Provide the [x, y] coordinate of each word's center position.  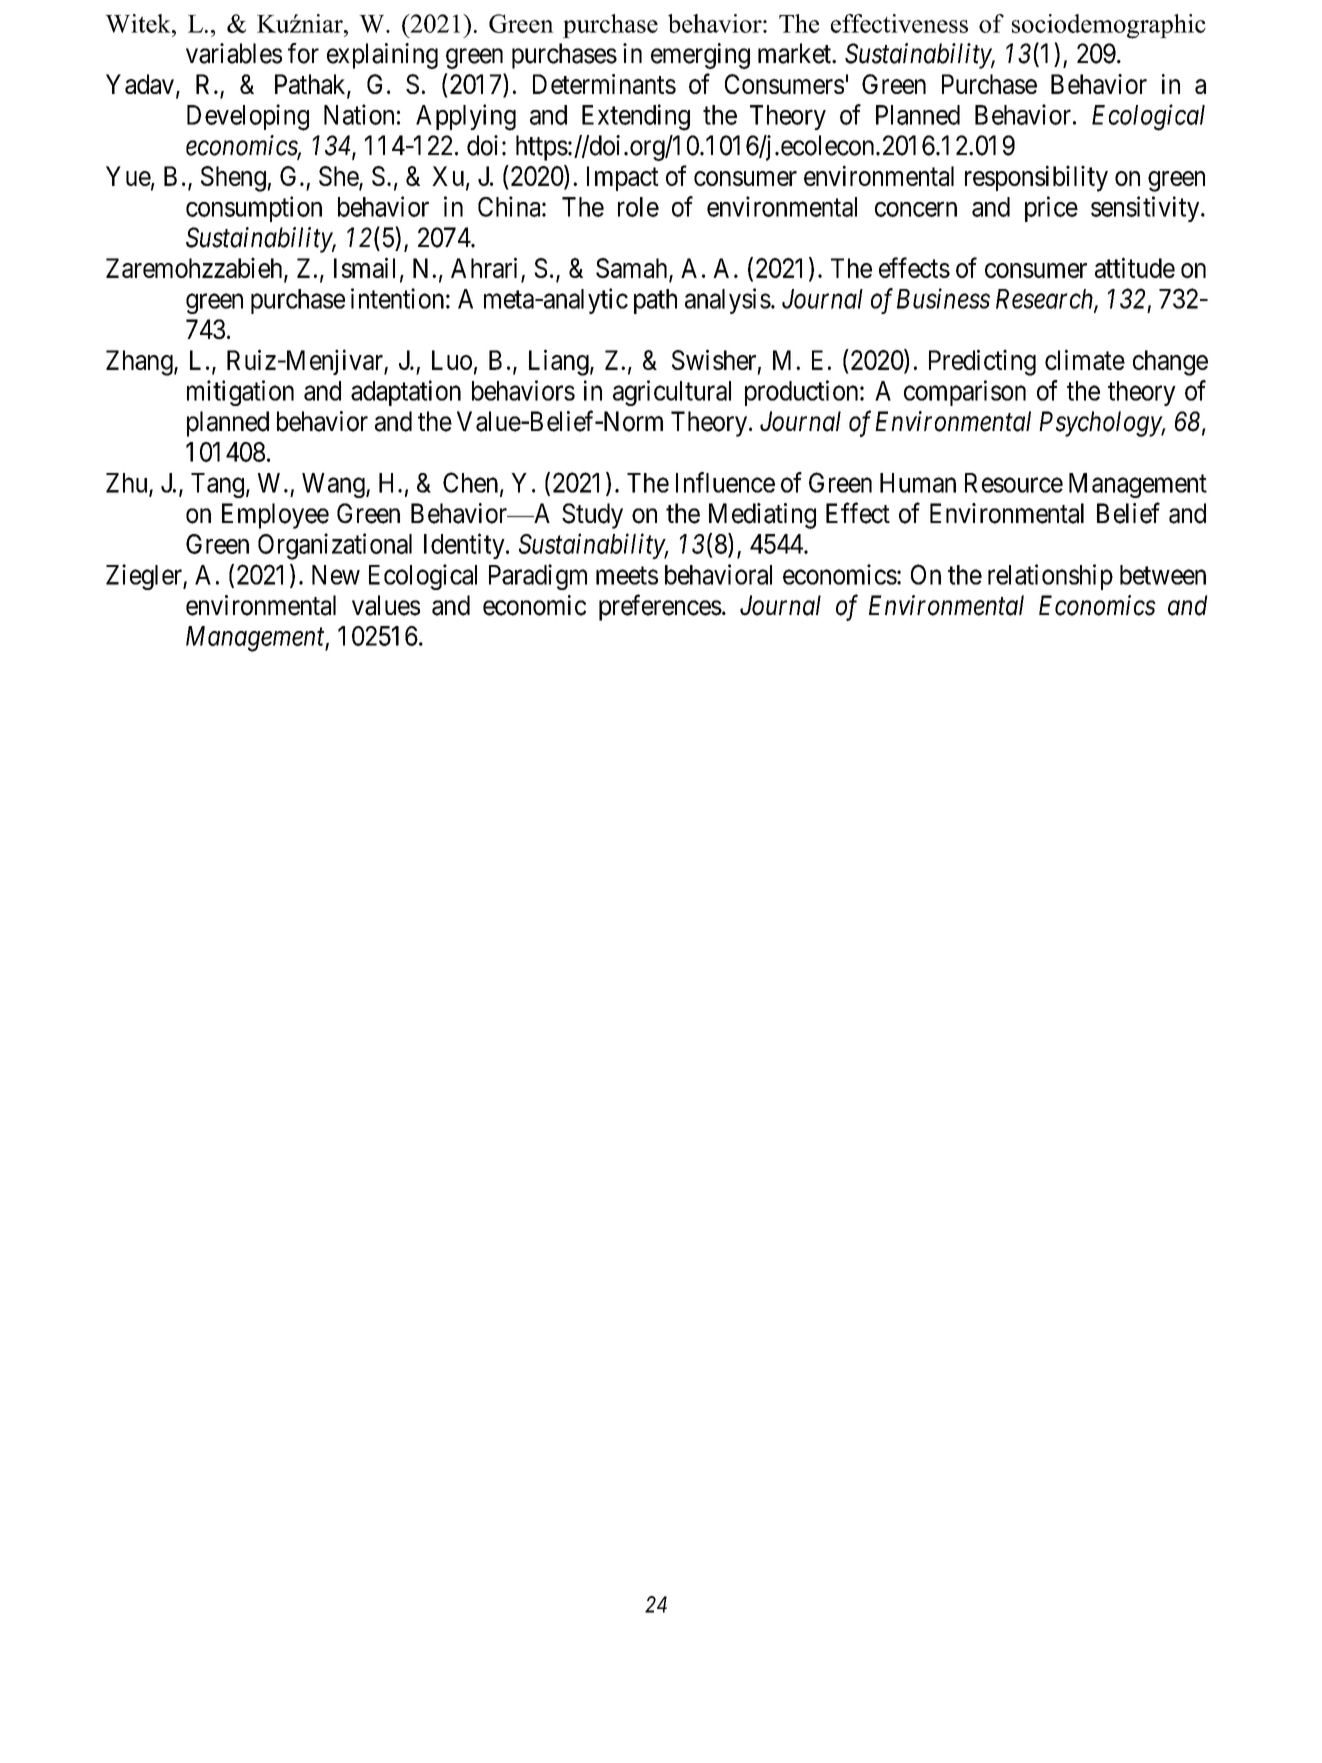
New [336, 575]
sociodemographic [1109, 26]
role [638, 207]
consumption [254, 209]
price [1051, 209]
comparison [965, 393]
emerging [700, 56]
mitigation [240, 393]
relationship [1050, 577]
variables [234, 53]
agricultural [672, 393]
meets [627, 575]
